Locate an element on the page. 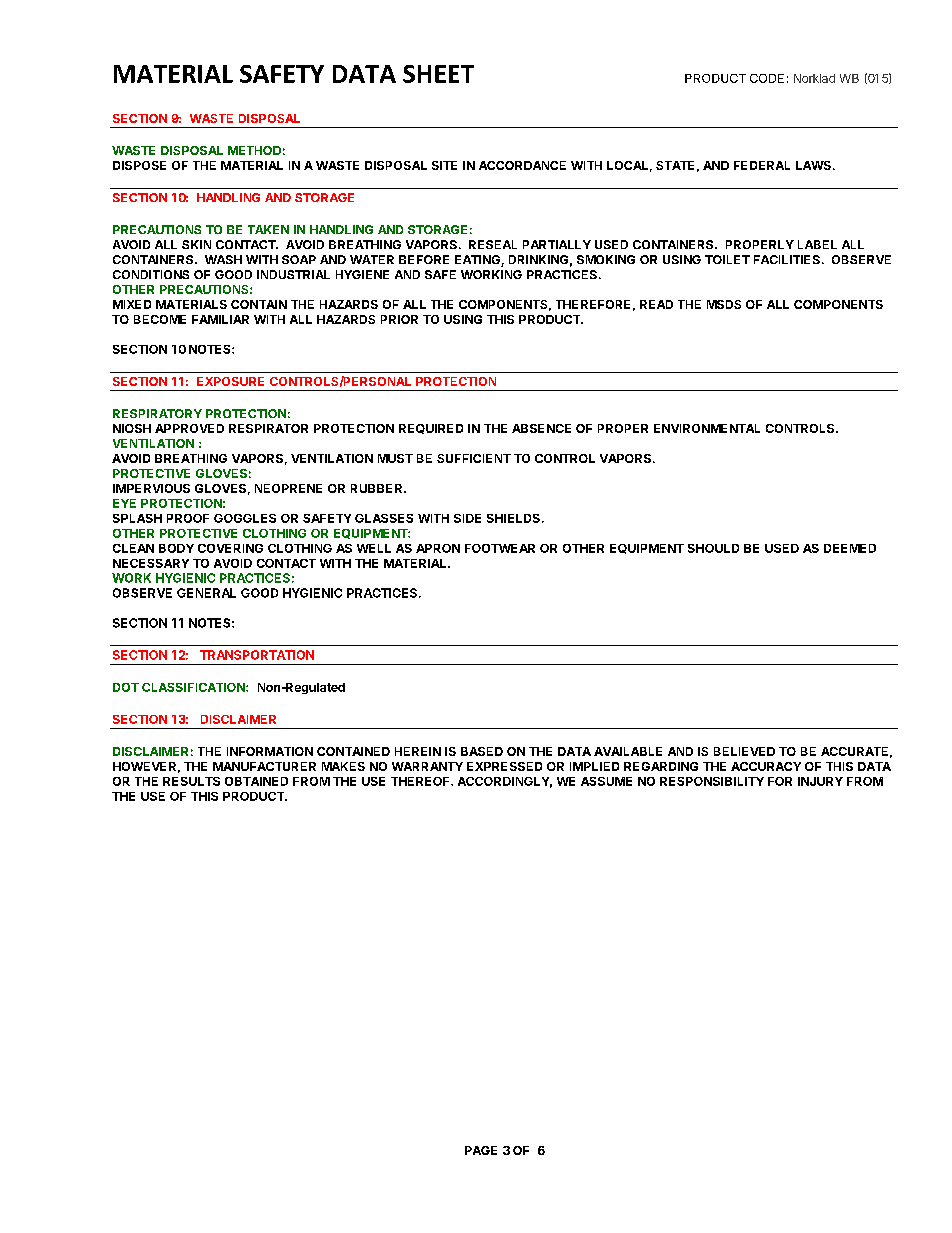 The image size is (952, 1233). PAGE is located at coordinates (481, 1150).
